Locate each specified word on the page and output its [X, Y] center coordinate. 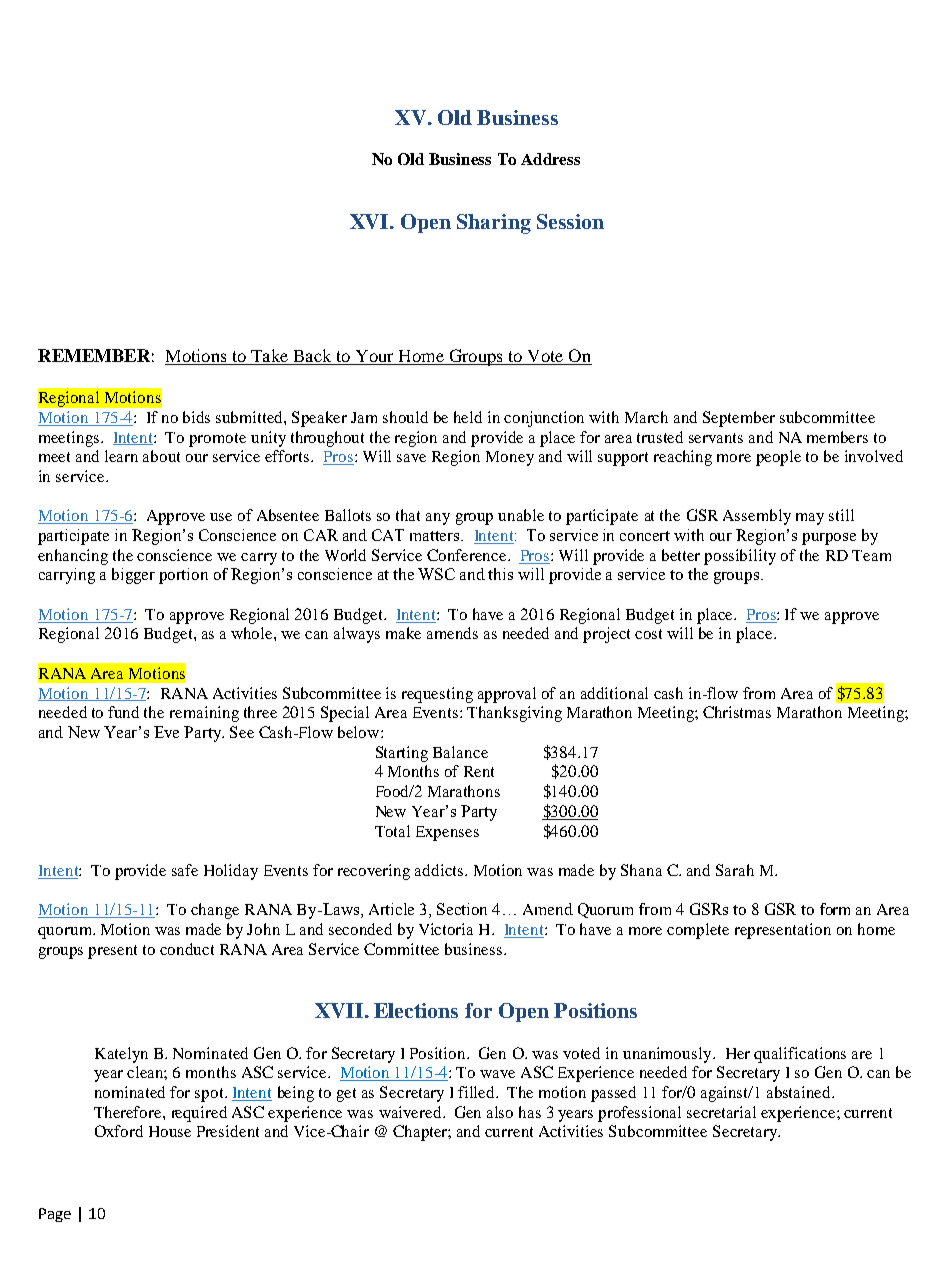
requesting [437, 695]
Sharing [494, 224]
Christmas [737, 712]
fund [123, 712]
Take [269, 355]
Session [570, 221]
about [161, 456]
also [500, 1112]
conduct [187, 949]
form [835, 909]
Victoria [446, 929]
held [468, 417]
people [778, 458]
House [170, 1131]
